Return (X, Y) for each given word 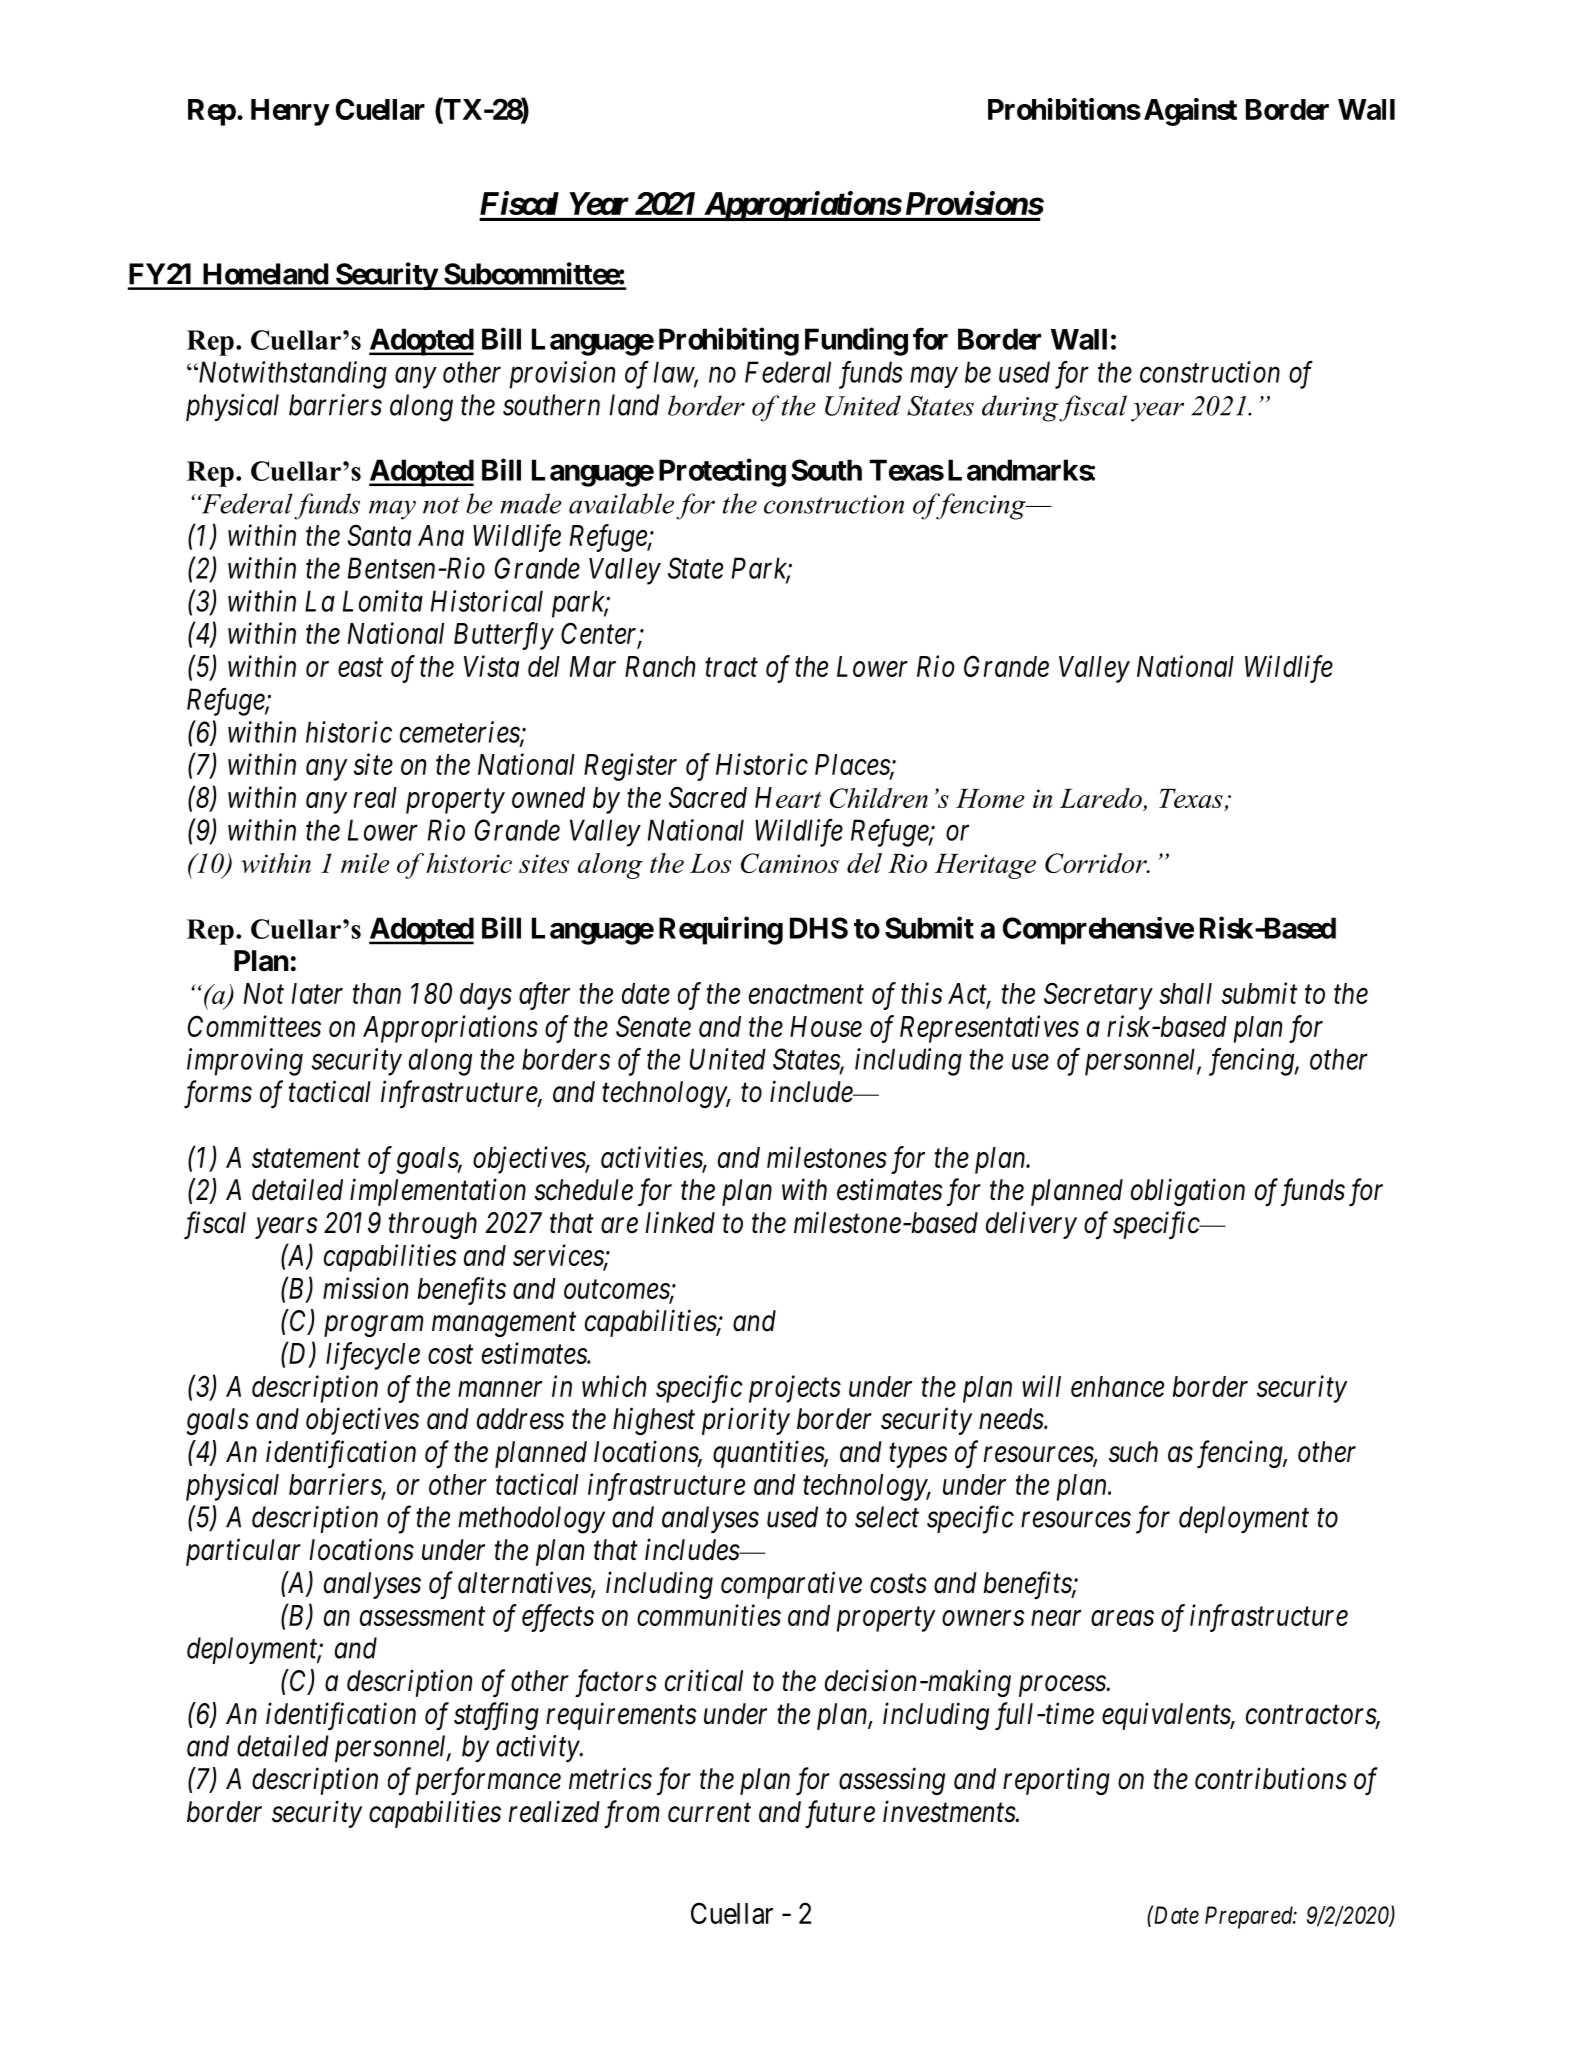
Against (1190, 112)
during (1021, 408)
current (709, 1813)
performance (488, 1781)
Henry (290, 112)
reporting (1056, 1781)
